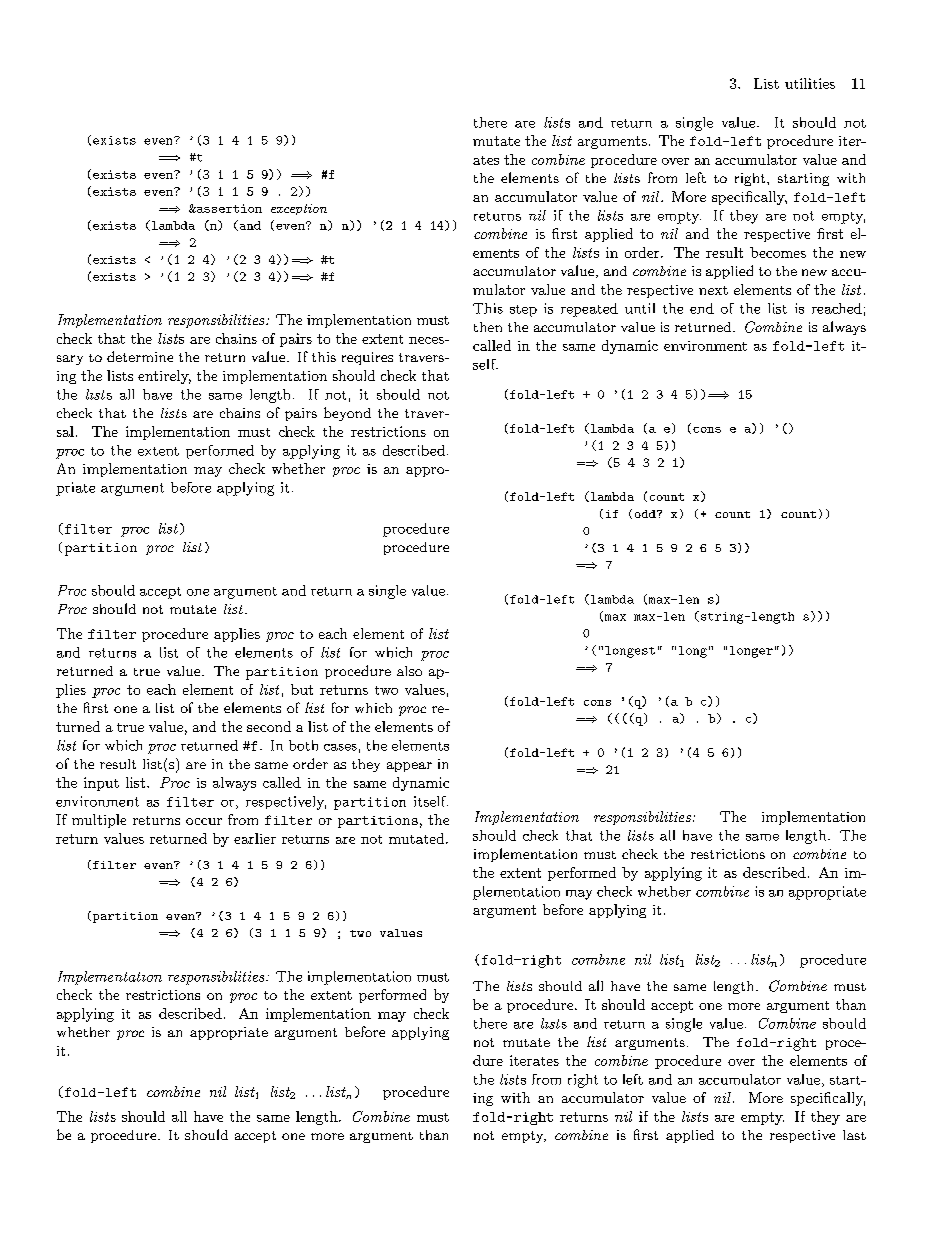 The image size is (952, 1233). Describe the element at coordinates (523, 311) in the image. I see `step` at that location.
